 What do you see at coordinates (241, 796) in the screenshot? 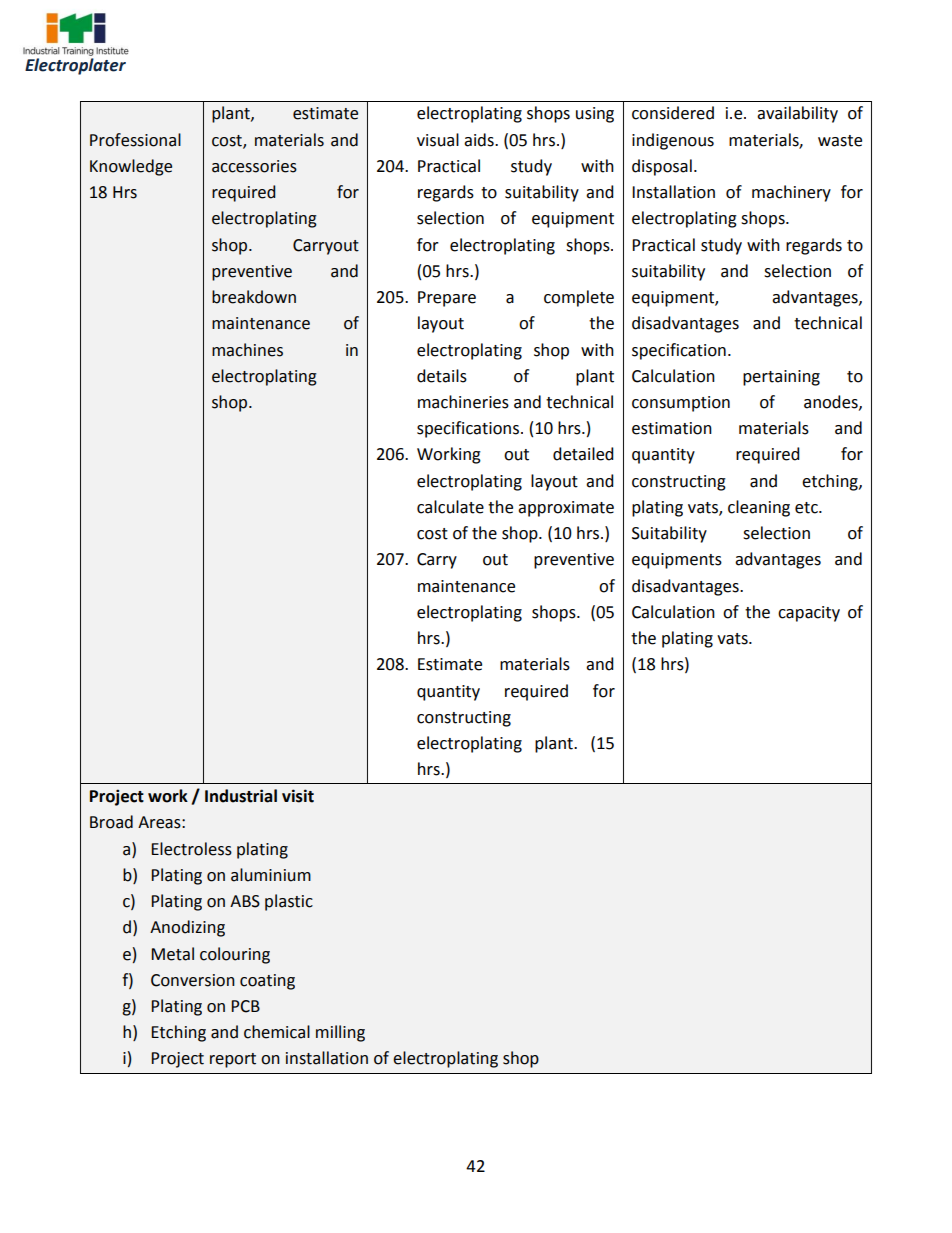
I see `Industrial` at bounding box center [241, 796].
